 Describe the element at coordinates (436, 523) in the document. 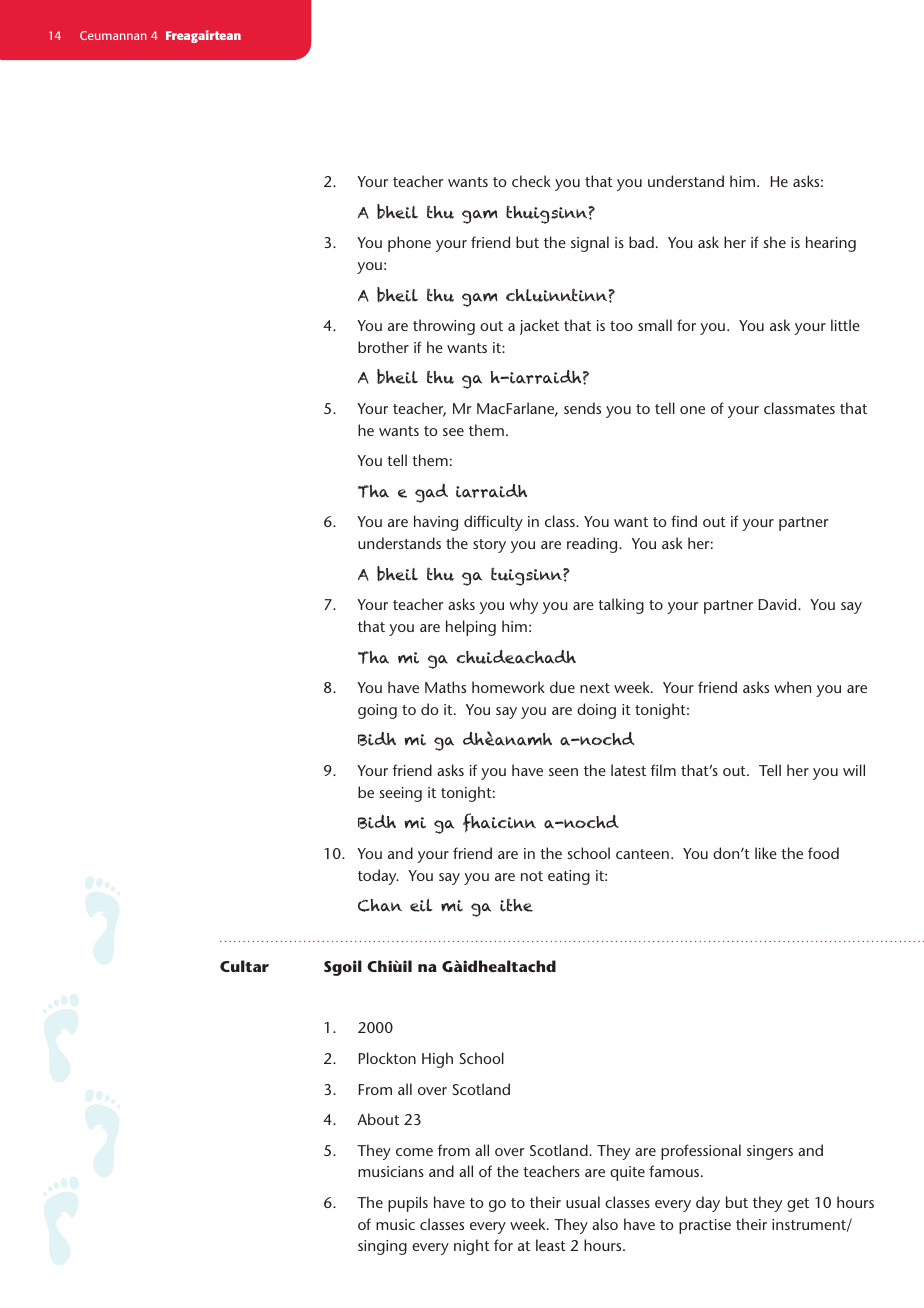

I see `having` at that location.
